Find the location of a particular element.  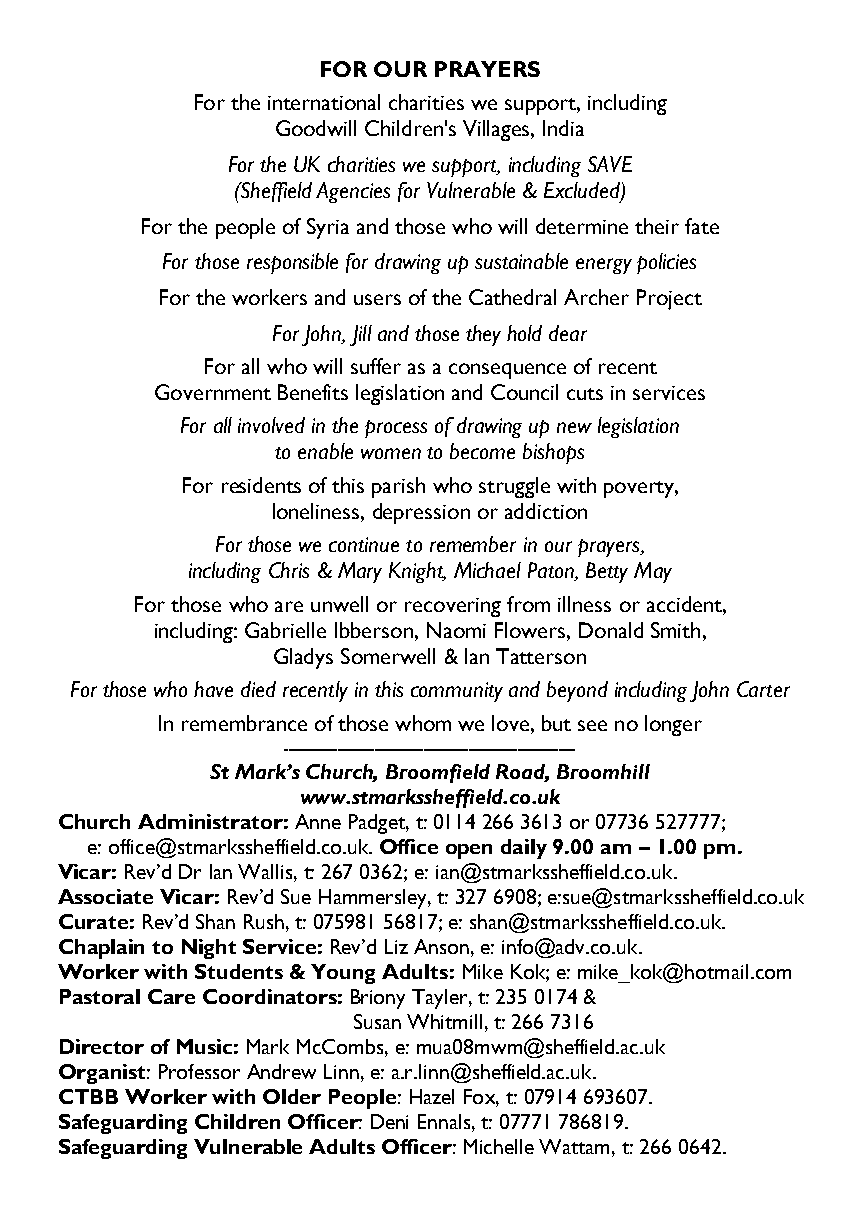

Smith is located at coordinates (675, 630).
